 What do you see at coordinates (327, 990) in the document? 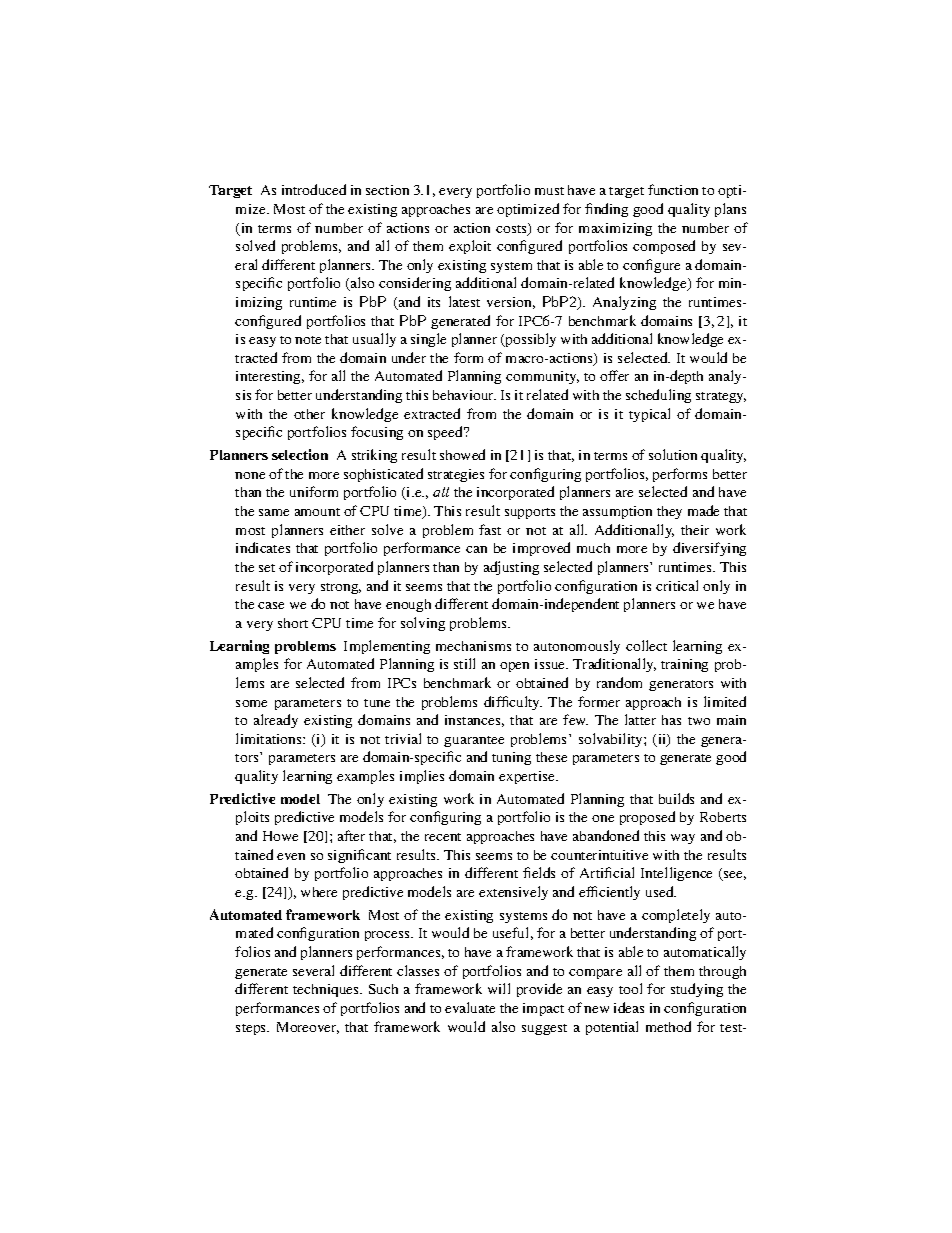
I see `techniques` at bounding box center [327, 990].
